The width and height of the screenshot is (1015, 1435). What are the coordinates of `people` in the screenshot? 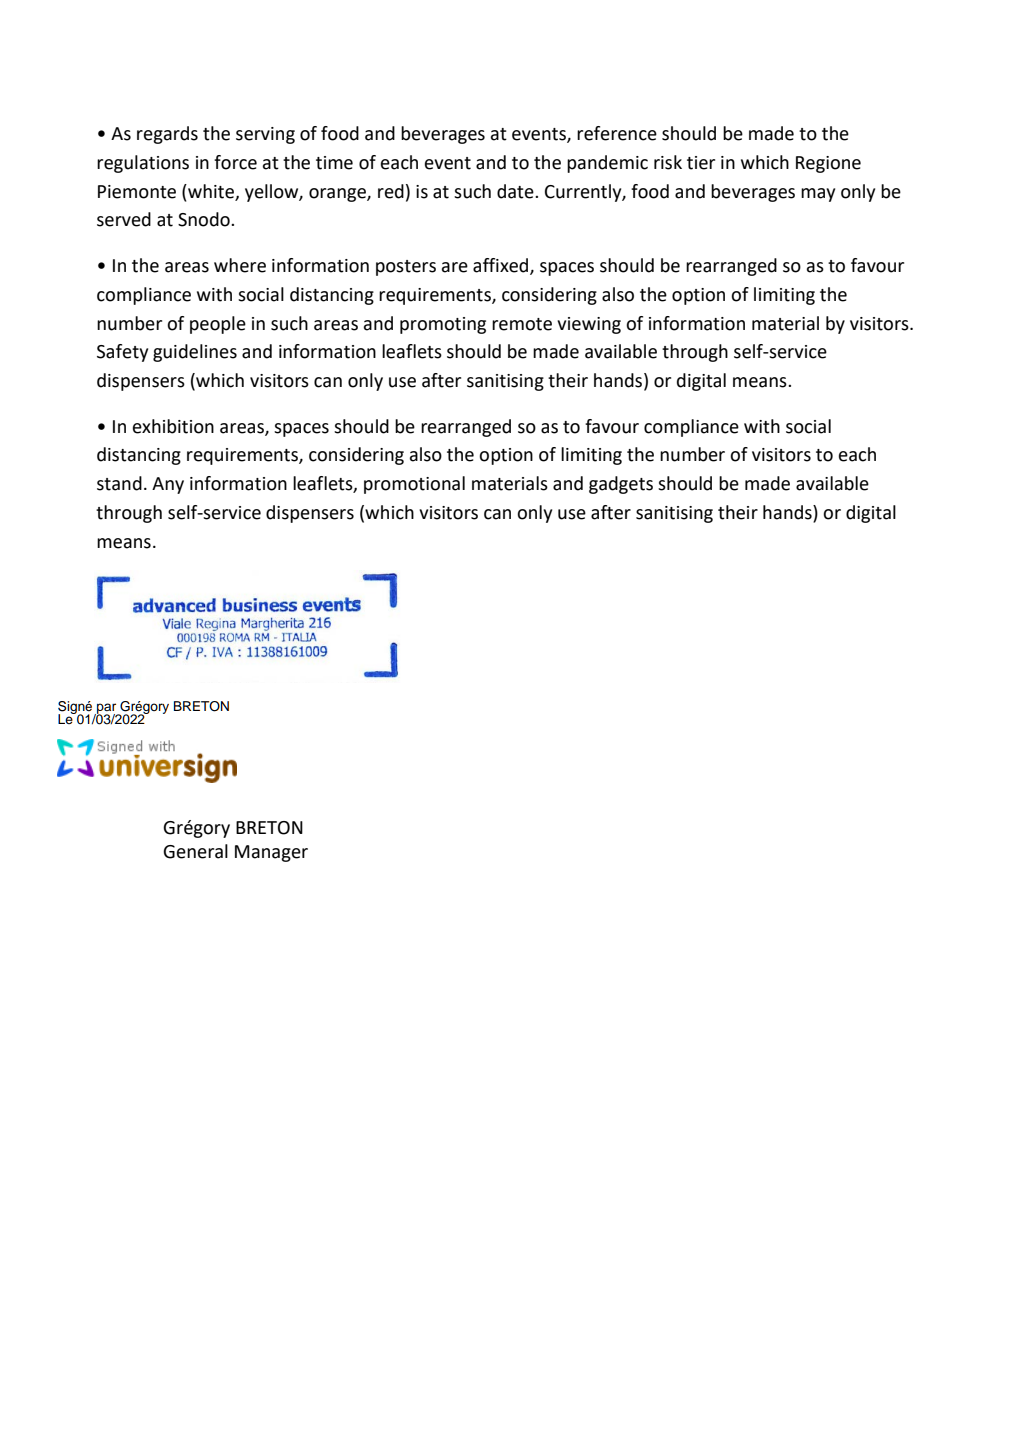 It's located at (218, 325).
